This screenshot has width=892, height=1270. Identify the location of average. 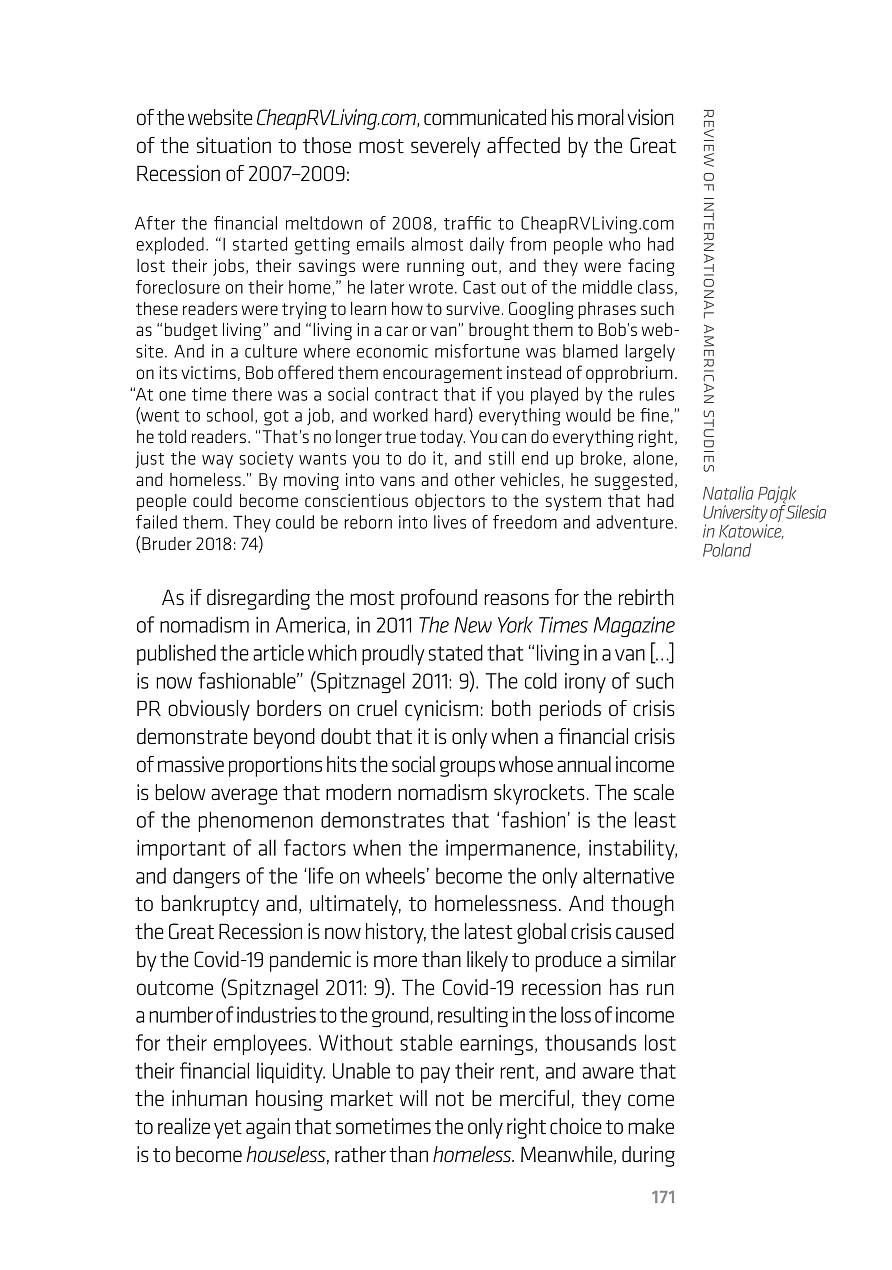
(244, 796).
